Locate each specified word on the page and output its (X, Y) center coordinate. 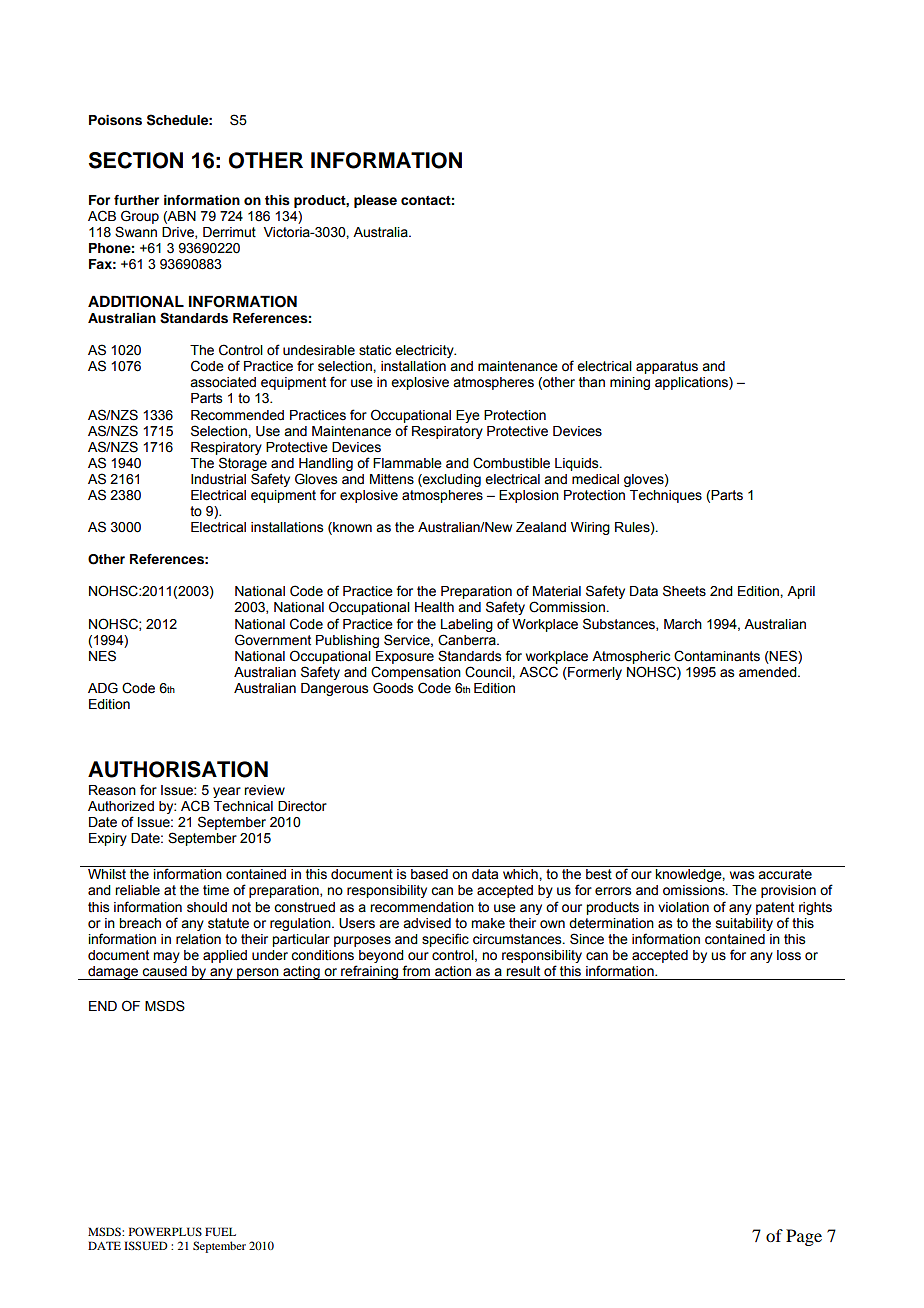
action (453, 971)
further (136, 200)
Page (804, 1237)
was (742, 875)
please (375, 201)
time (216, 890)
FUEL (220, 1231)
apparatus (667, 367)
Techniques (666, 496)
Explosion (529, 496)
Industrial (218, 479)
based (429, 874)
